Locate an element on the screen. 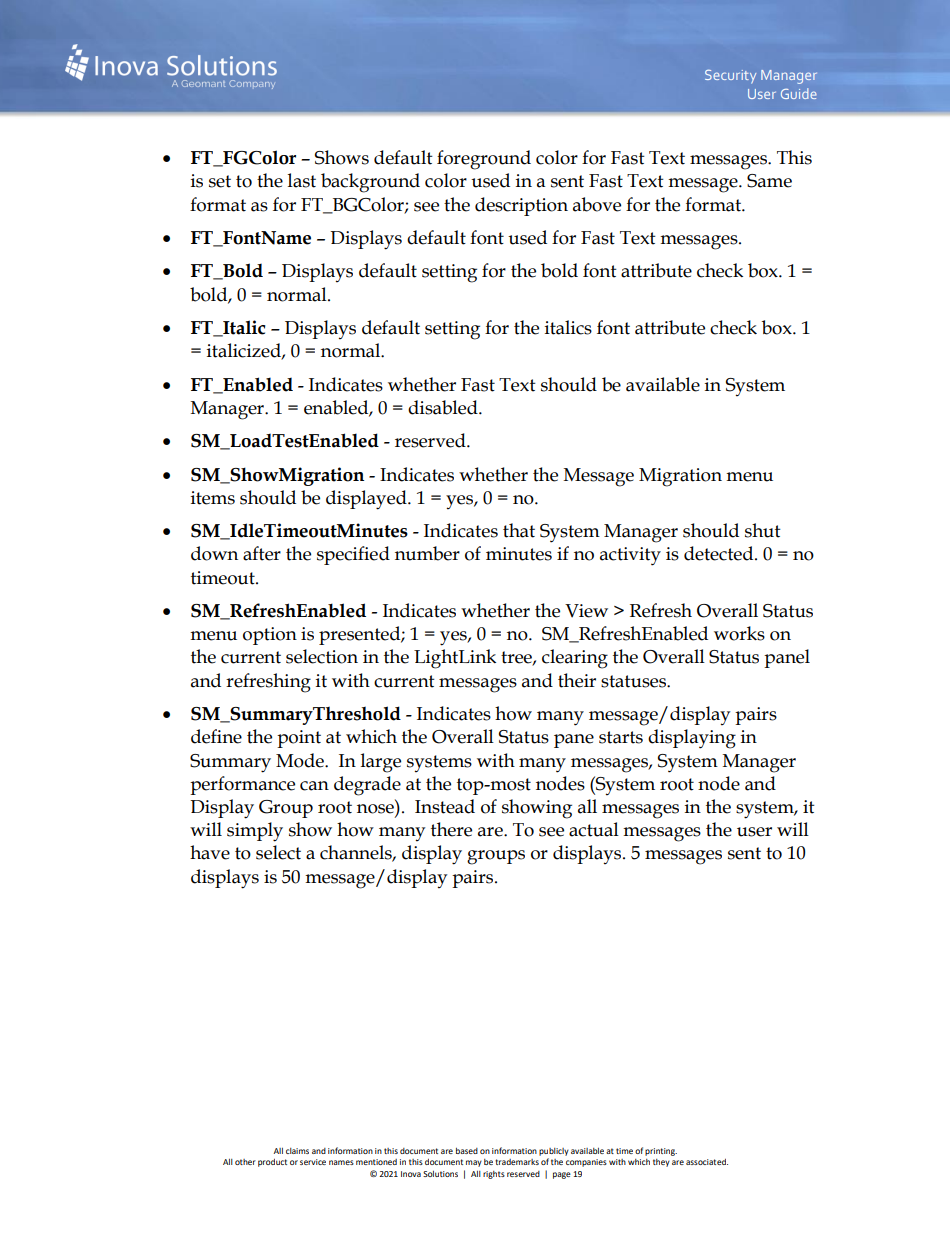 The height and width of the screenshot is (1233, 952). clearing is located at coordinates (575, 659).
